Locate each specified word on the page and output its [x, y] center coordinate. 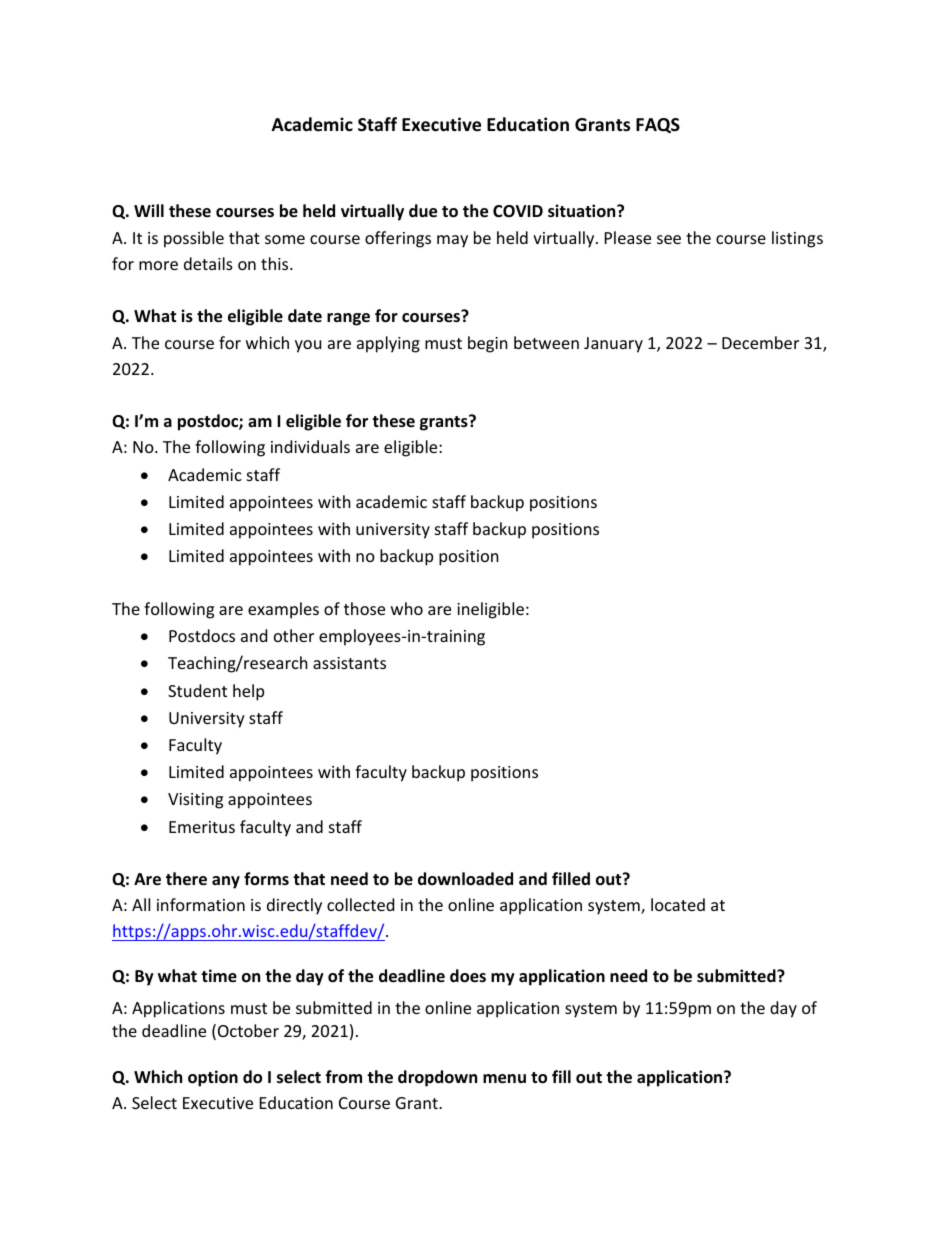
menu [504, 1079]
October [248, 1030]
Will [149, 210]
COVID [518, 211]
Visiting [195, 801]
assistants [349, 663]
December [760, 342]
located [678, 904]
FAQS [658, 125]
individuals [310, 446]
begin [488, 344]
